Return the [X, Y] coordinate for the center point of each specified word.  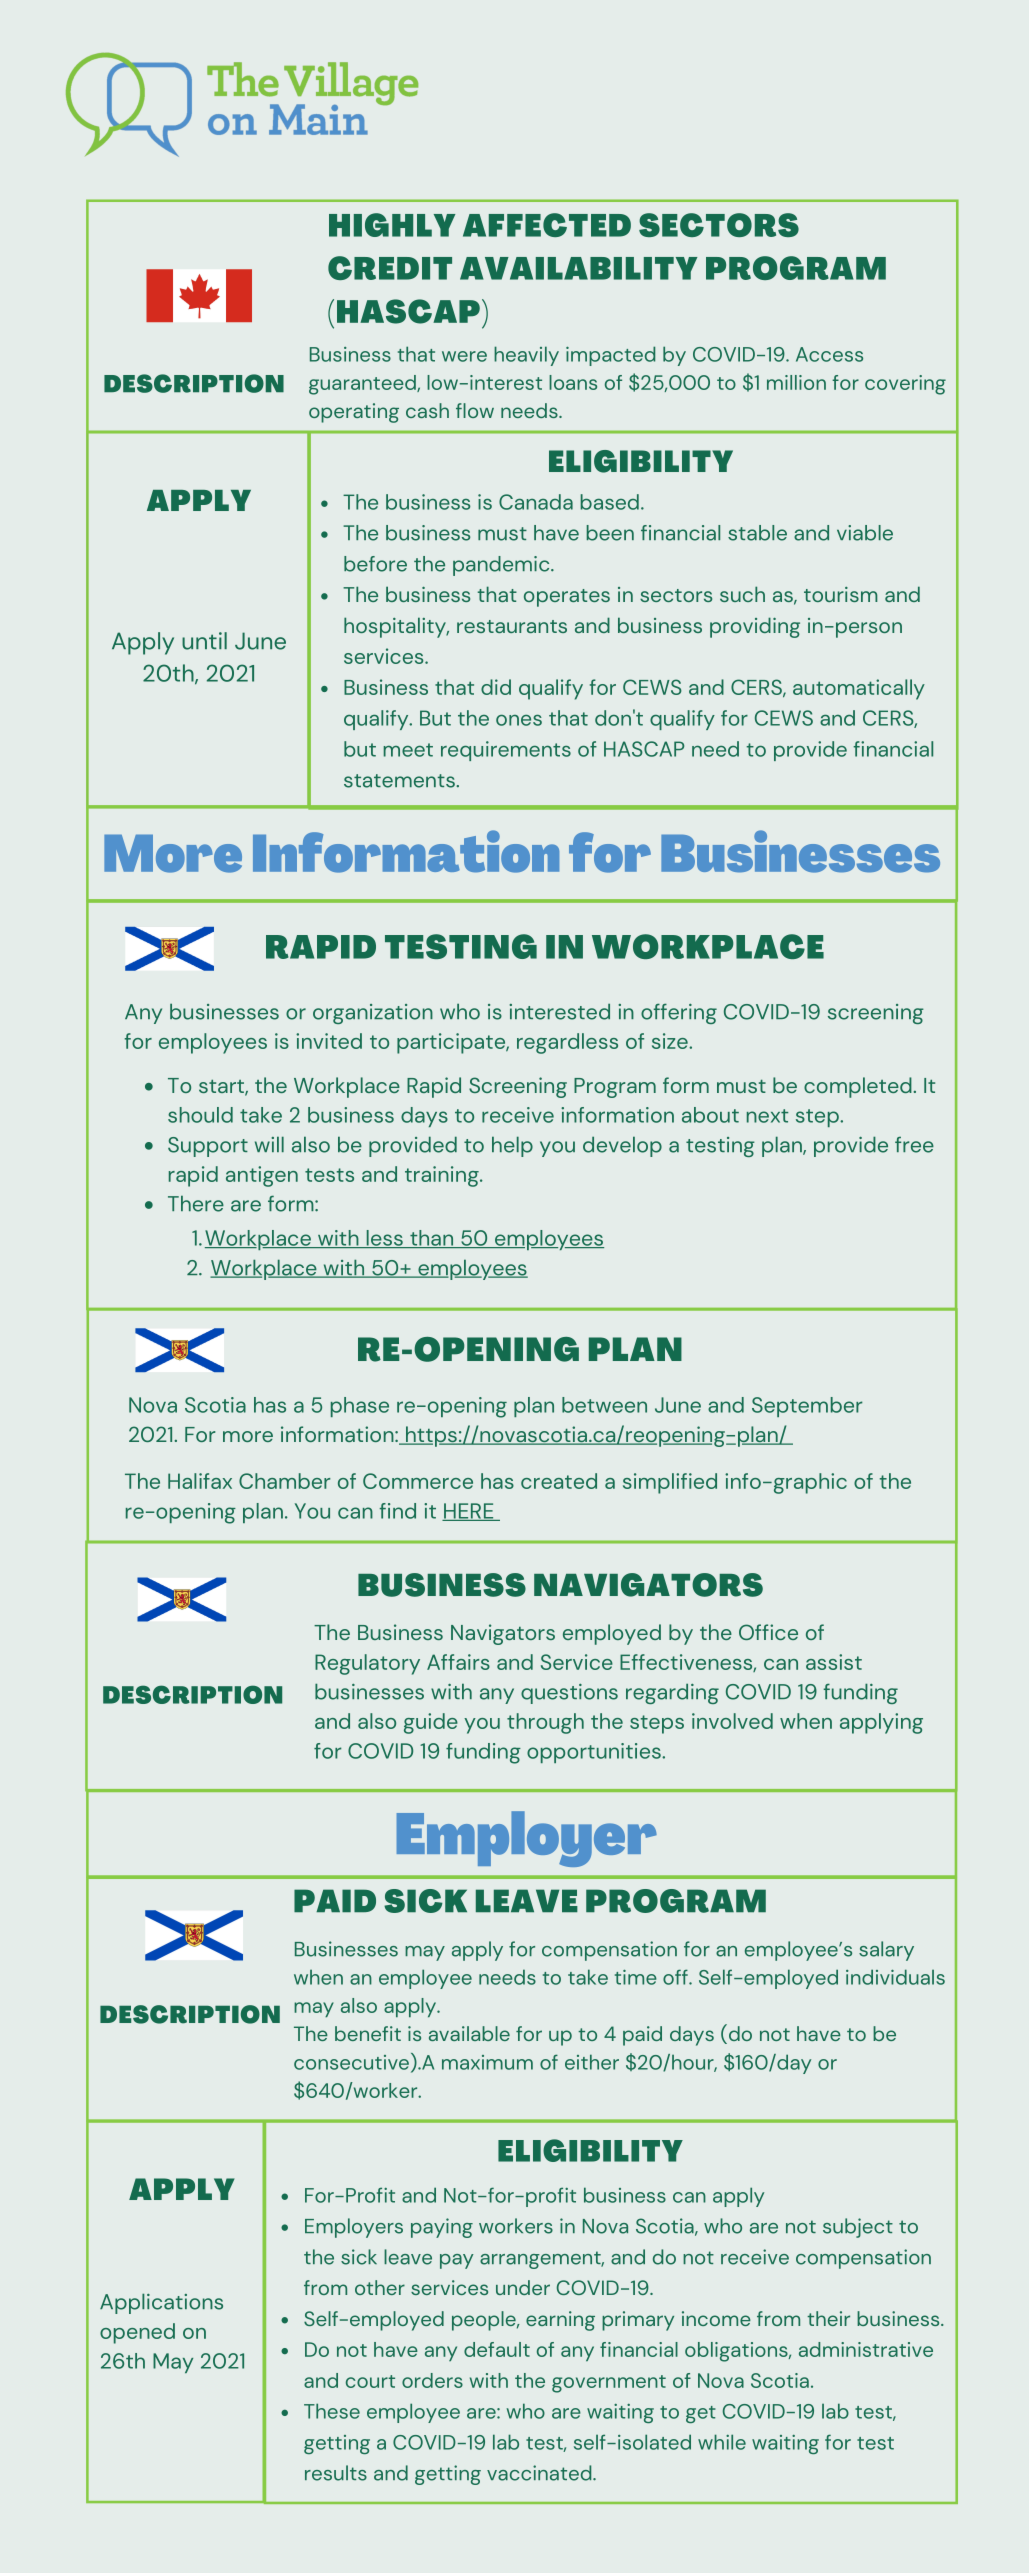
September [807, 1407]
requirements [506, 751]
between [604, 1405]
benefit [368, 2033]
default [497, 2349]
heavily [526, 356]
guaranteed [363, 385]
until [204, 641]
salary [886, 1951]
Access [829, 354]
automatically [859, 689]
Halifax [200, 1481]
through [545, 1723]
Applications [161, 2303]
